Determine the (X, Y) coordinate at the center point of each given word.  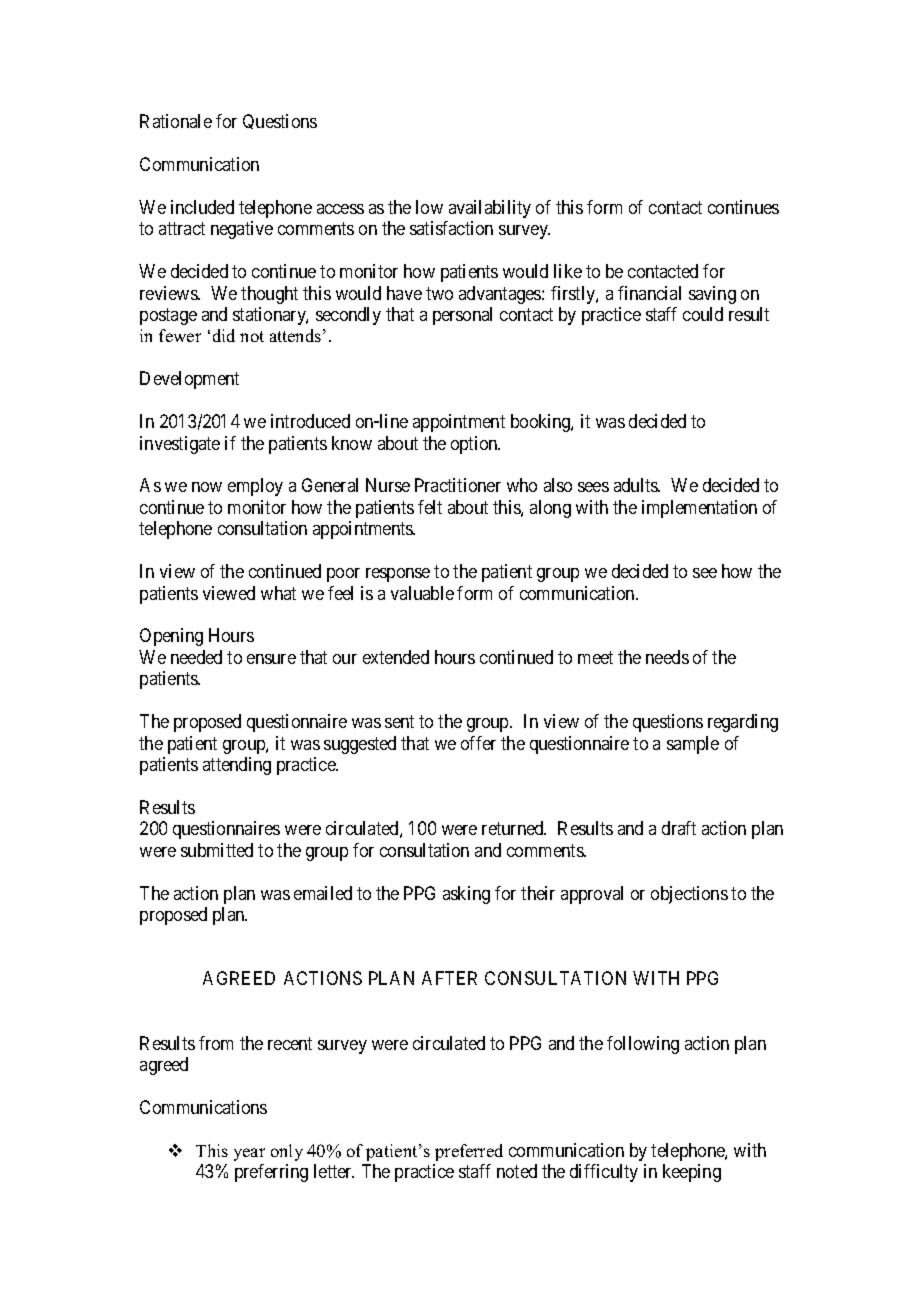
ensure (271, 659)
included (202, 207)
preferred (469, 1152)
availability (490, 209)
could (703, 314)
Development (189, 380)
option (475, 445)
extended (396, 657)
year (249, 1154)
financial (649, 293)
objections (689, 895)
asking (466, 895)
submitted (217, 850)
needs (667, 657)
